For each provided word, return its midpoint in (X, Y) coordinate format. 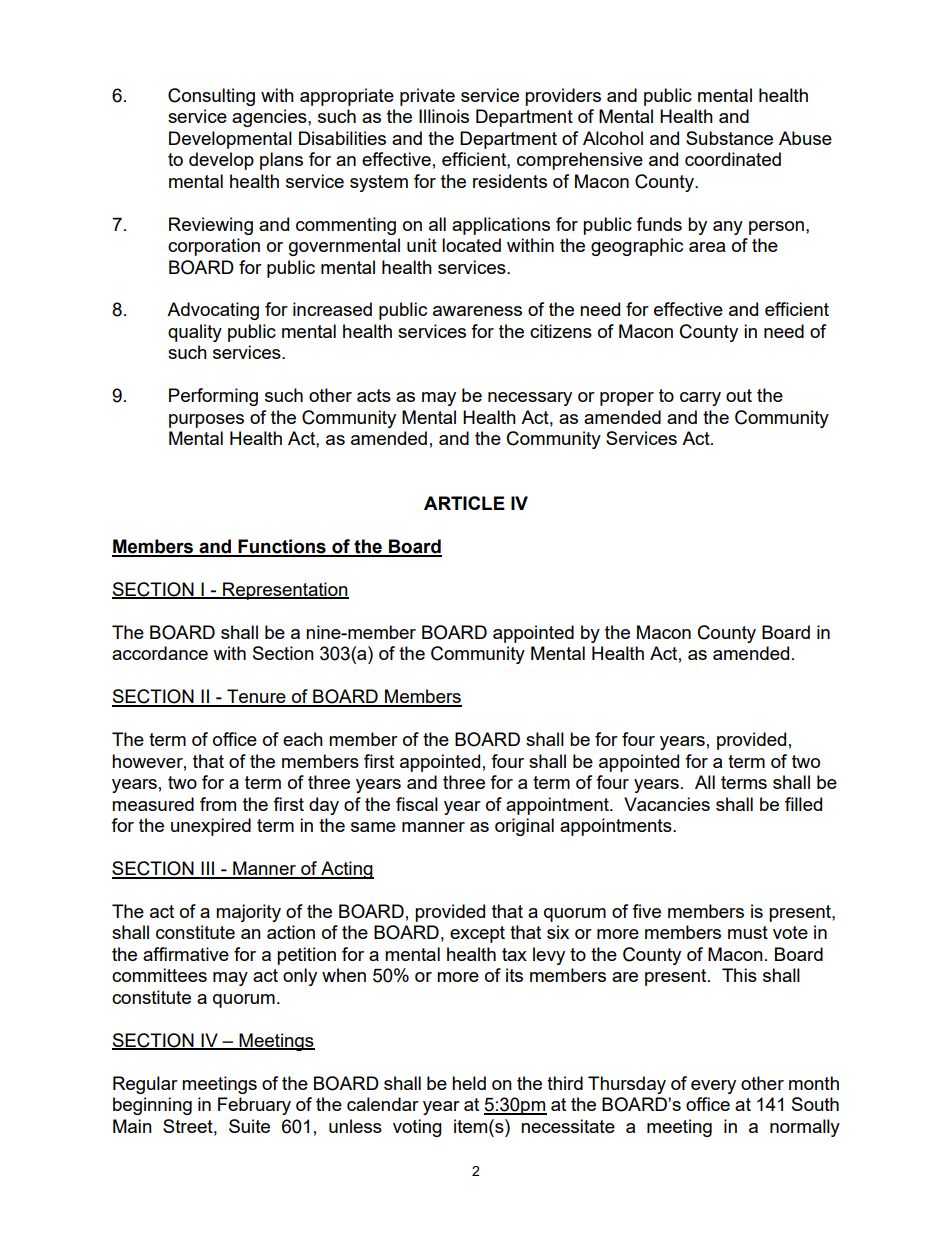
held (469, 1083)
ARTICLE (464, 503)
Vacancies (667, 804)
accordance (160, 653)
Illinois (444, 116)
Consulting (211, 97)
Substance (729, 138)
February (254, 1106)
